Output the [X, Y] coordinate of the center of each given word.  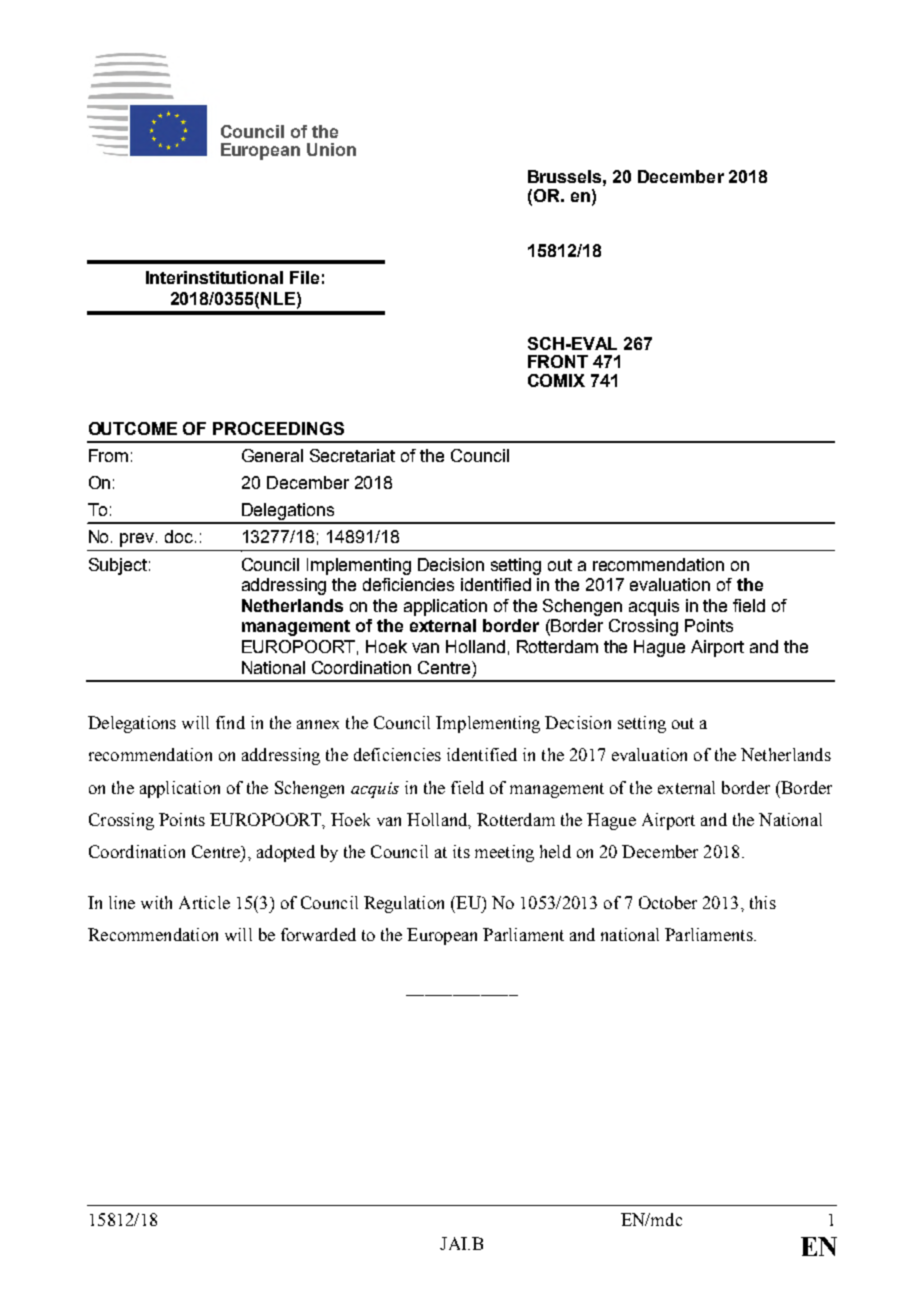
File [304, 277]
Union [331, 149]
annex [318, 724]
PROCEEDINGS [278, 428]
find [230, 722]
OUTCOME [133, 428]
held [555, 851]
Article [204, 902]
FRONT [558, 361]
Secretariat [352, 455]
